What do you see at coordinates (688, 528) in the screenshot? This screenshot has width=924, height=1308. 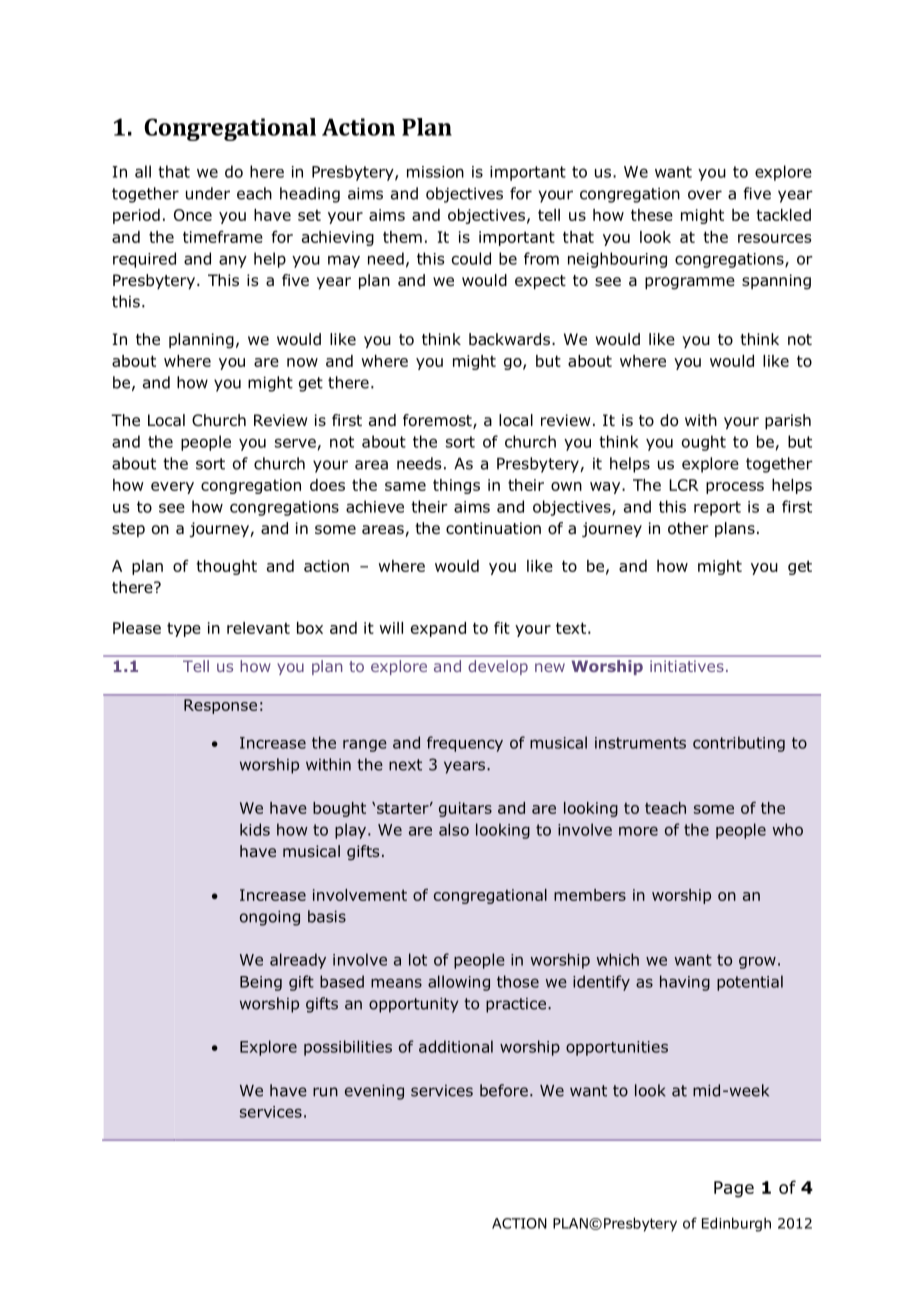 I see `other` at bounding box center [688, 528].
